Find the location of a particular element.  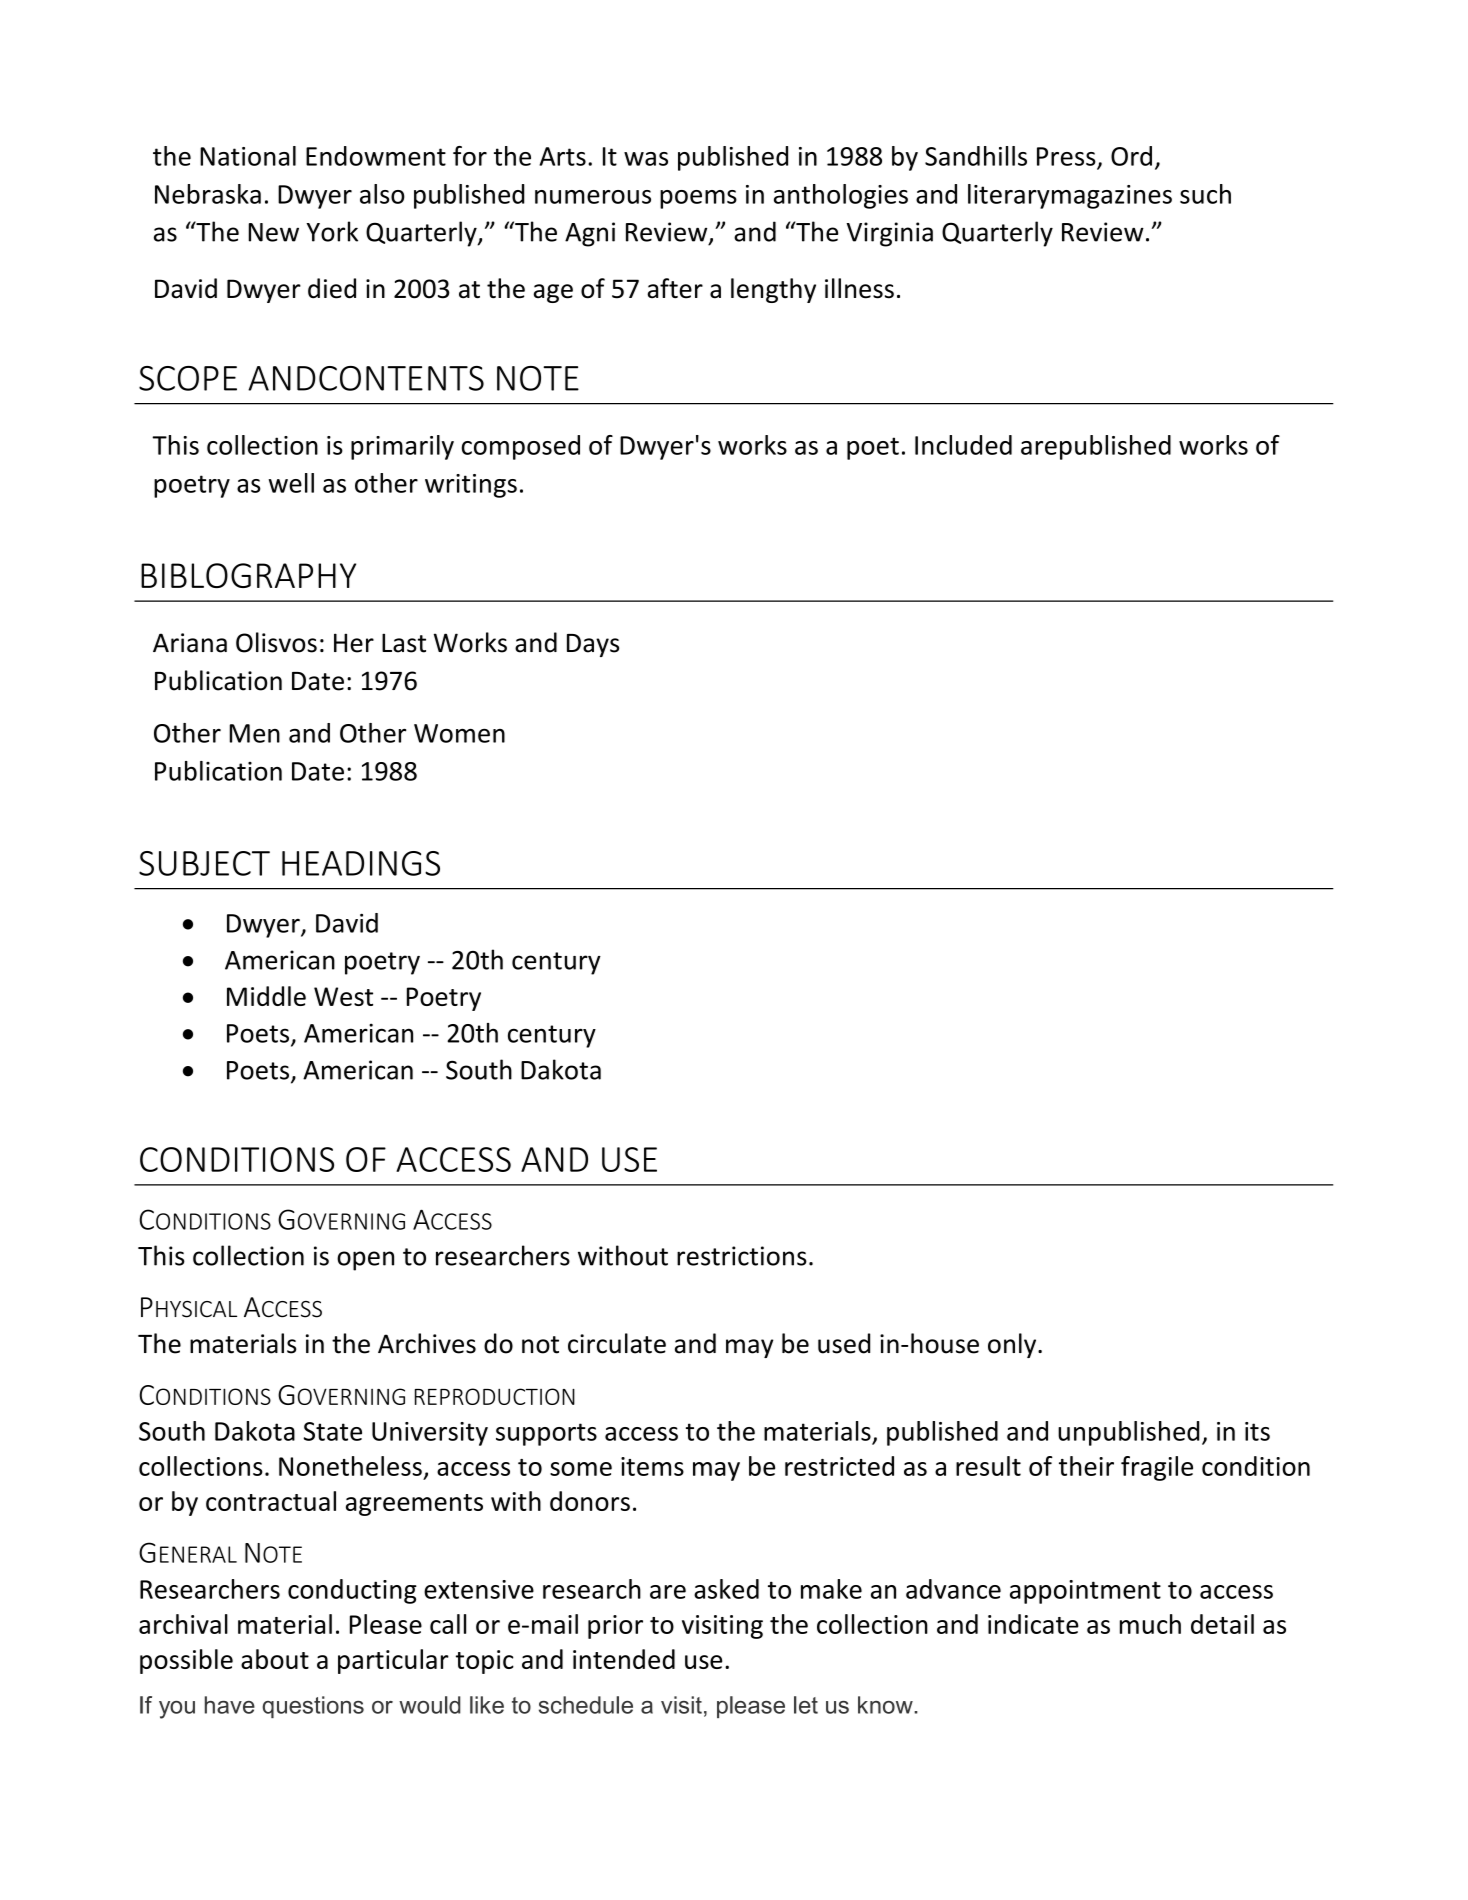

poems is located at coordinates (698, 199).
